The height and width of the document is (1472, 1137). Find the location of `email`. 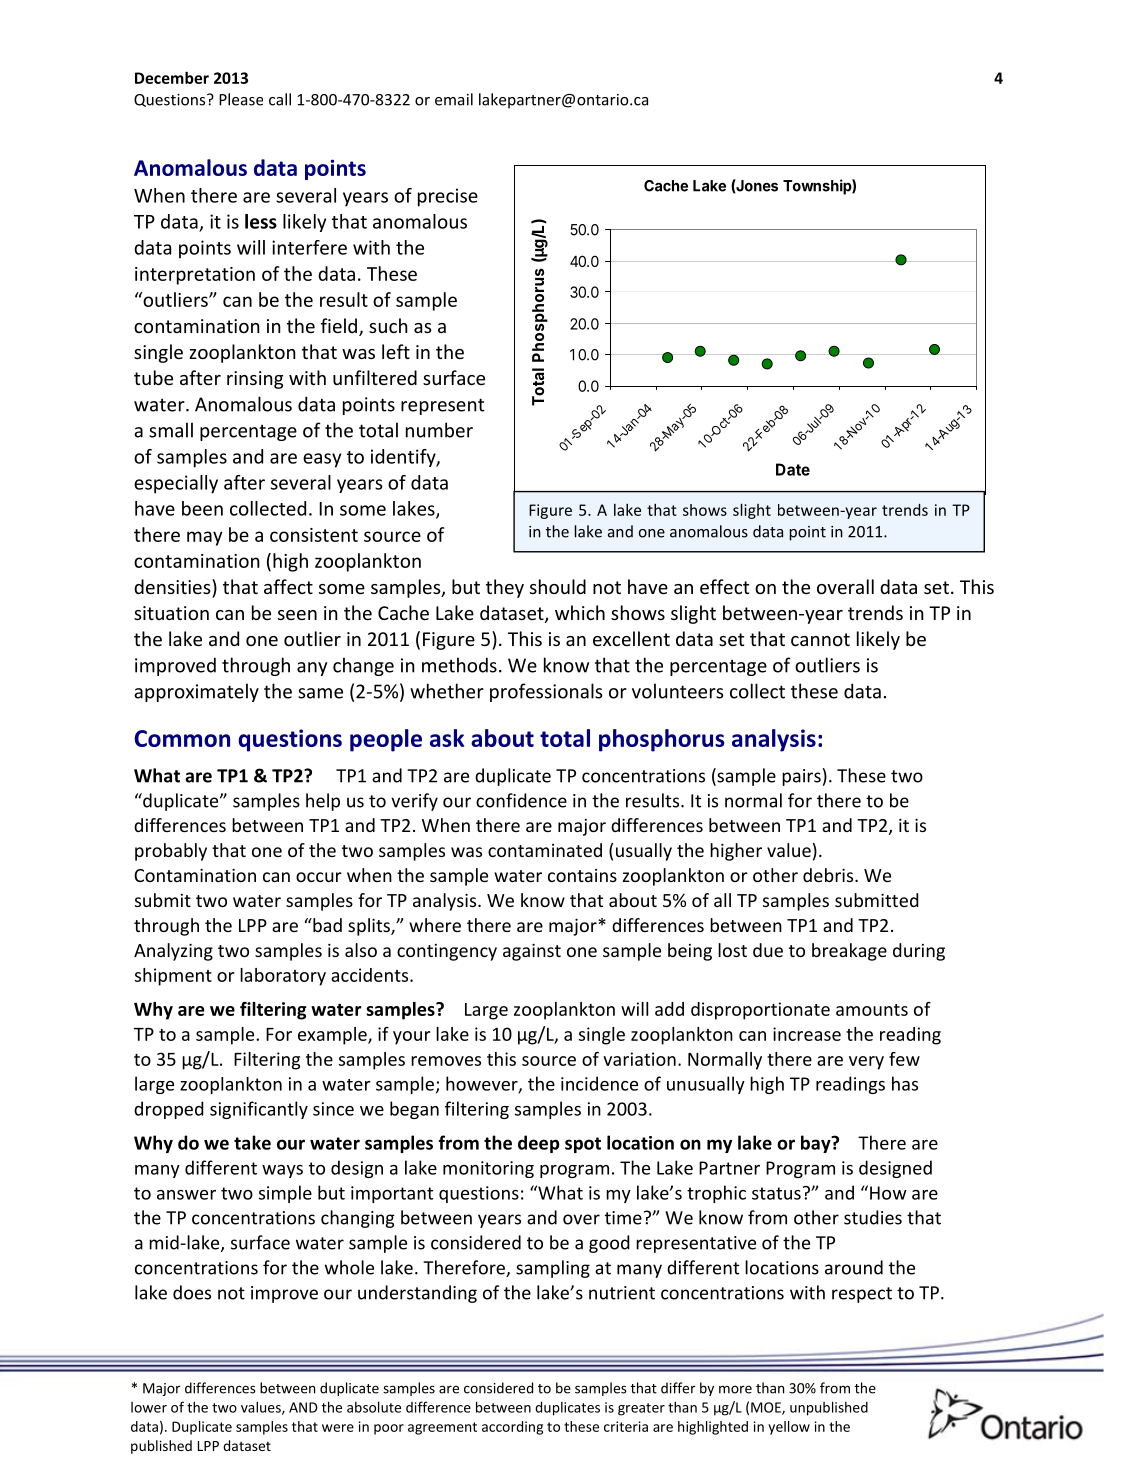

email is located at coordinates (454, 99).
